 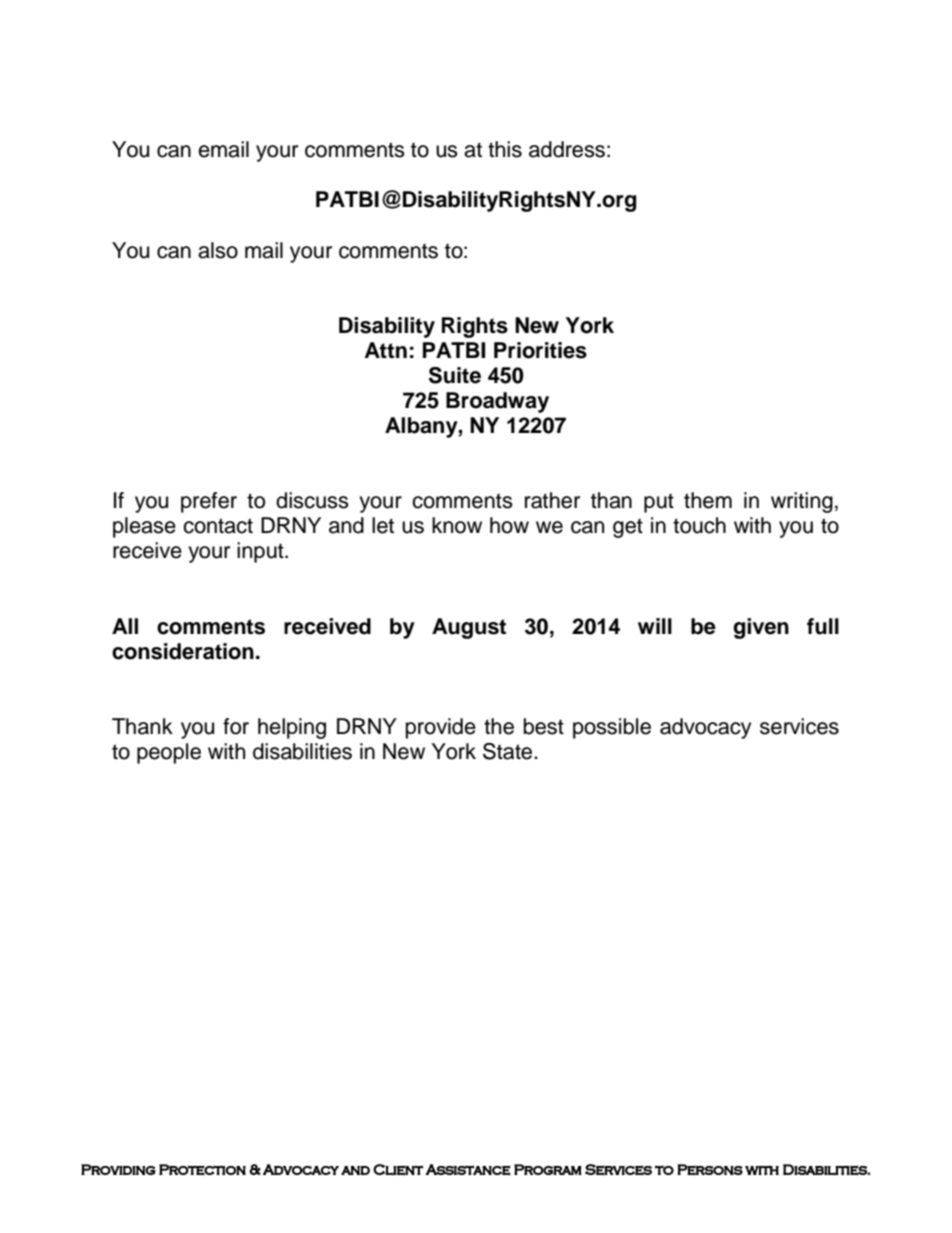 I want to click on State, so click(x=509, y=751).
